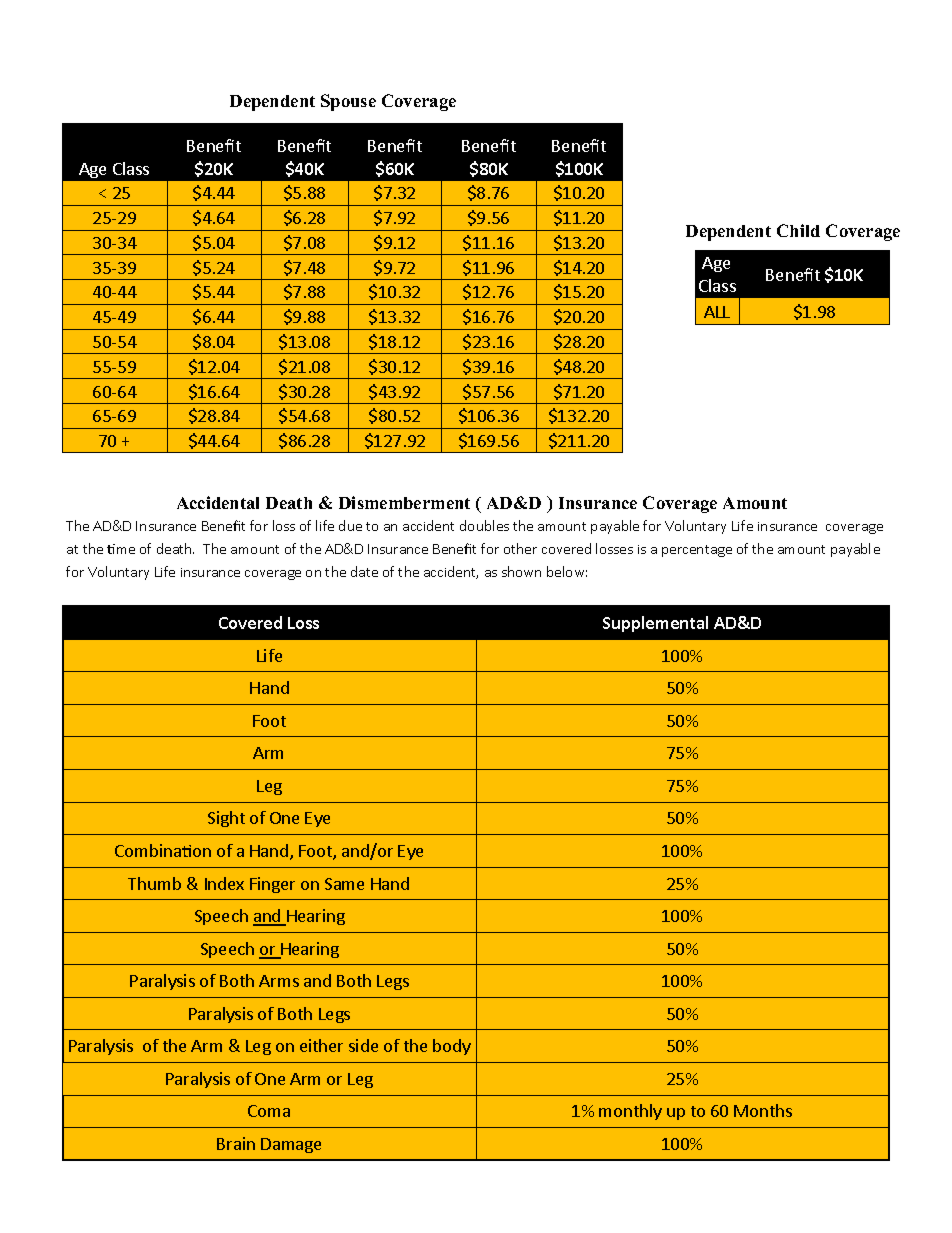  Describe the element at coordinates (348, 102) in the page. I see `Spouse` at that location.
